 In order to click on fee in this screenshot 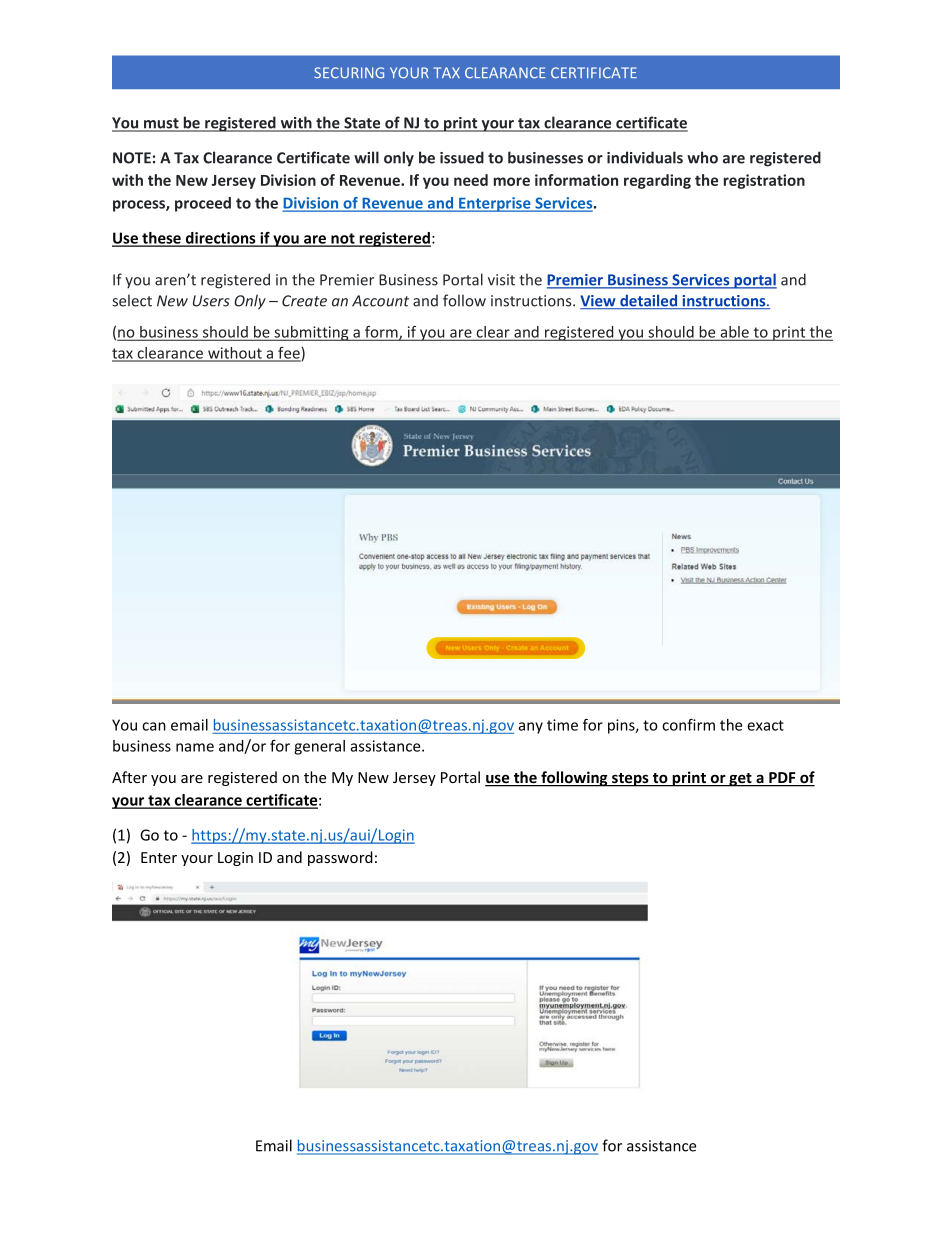, I will do `click(289, 354)`.
